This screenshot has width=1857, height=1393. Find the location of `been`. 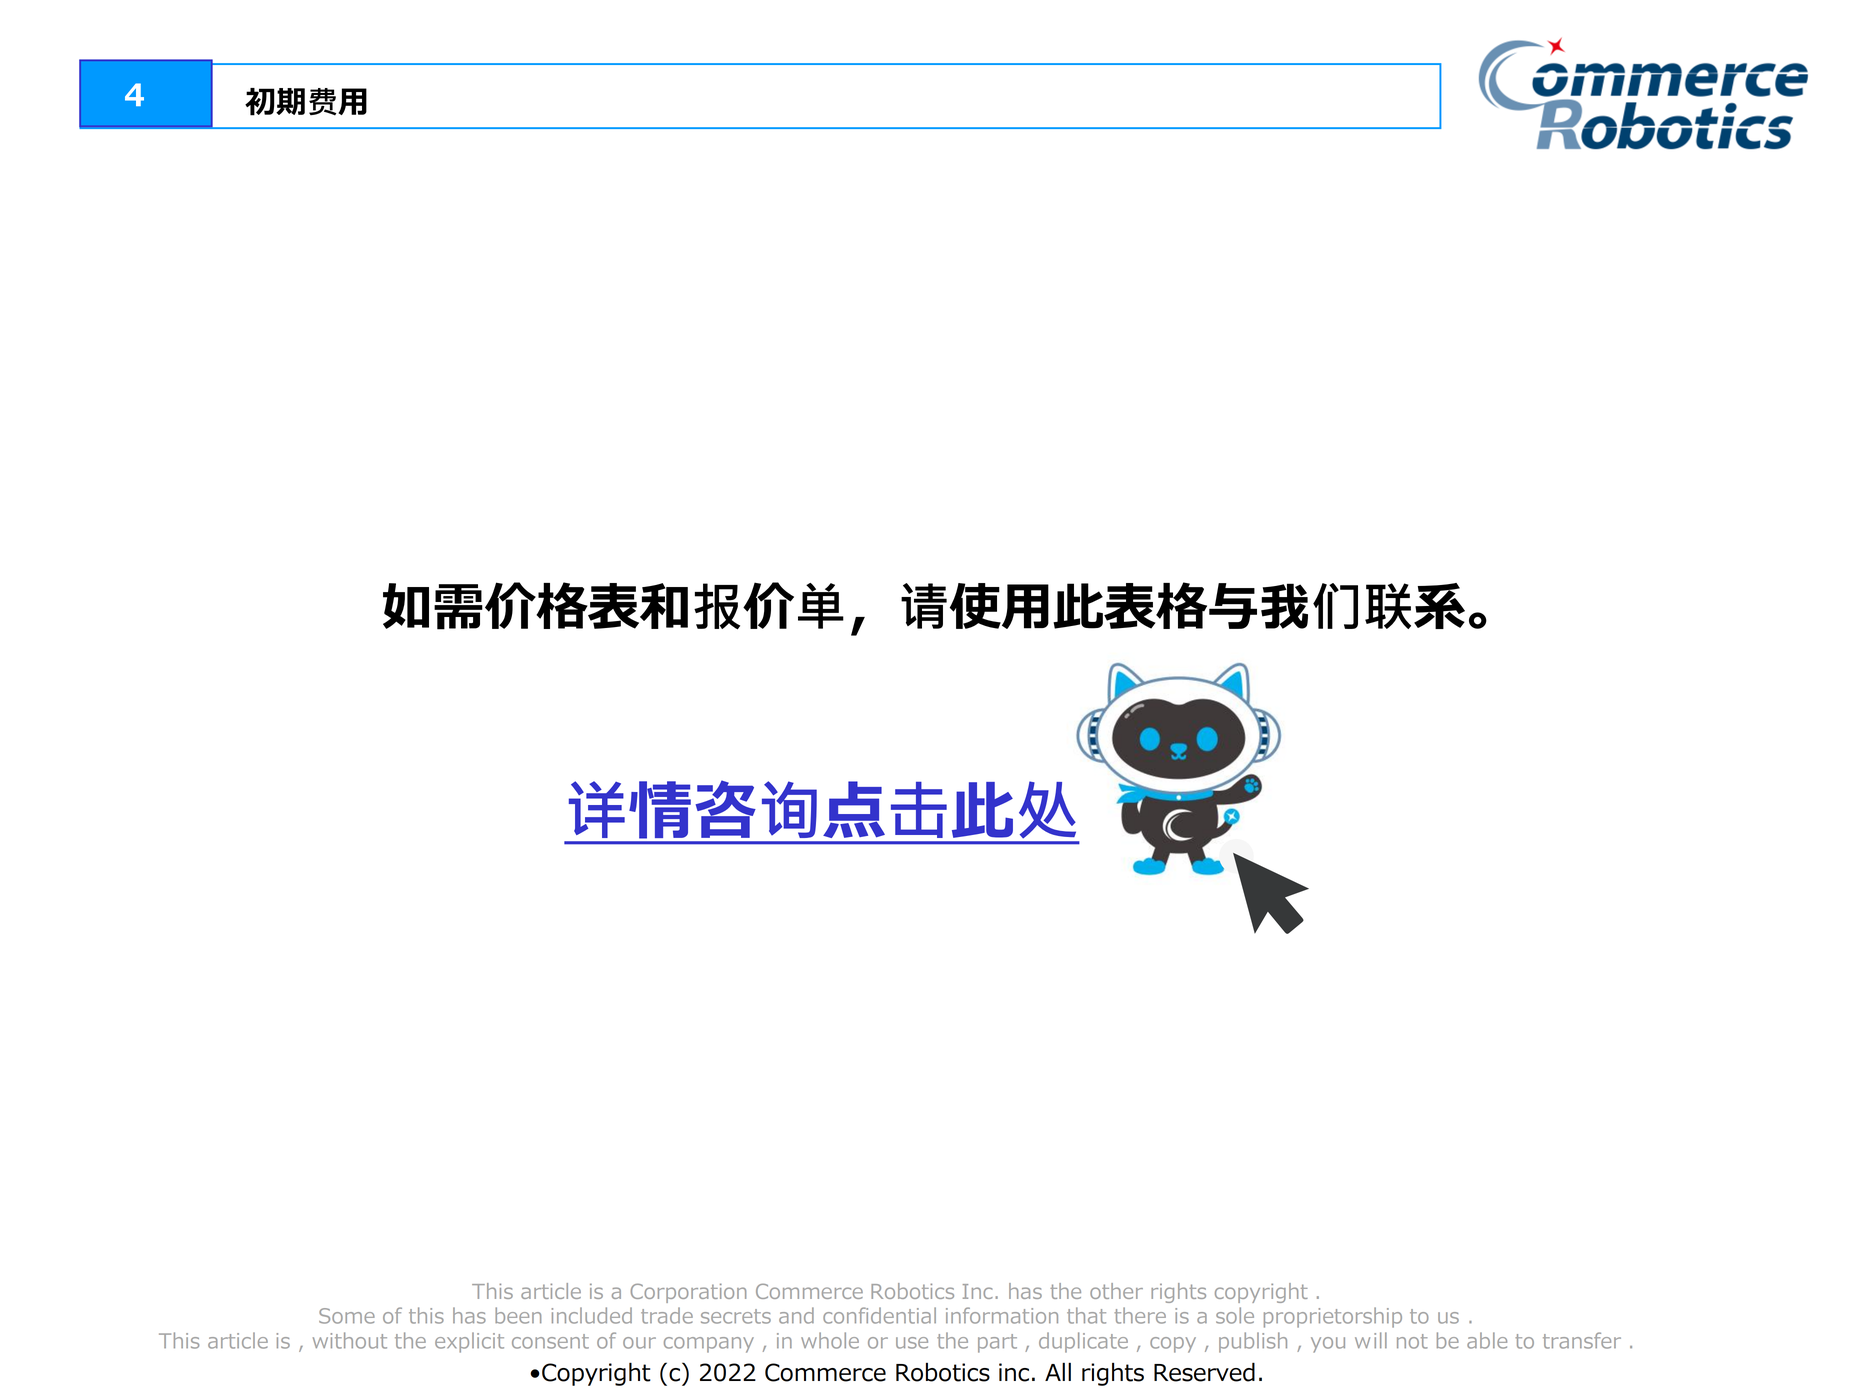

been is located at coordinates (518, 1315).
